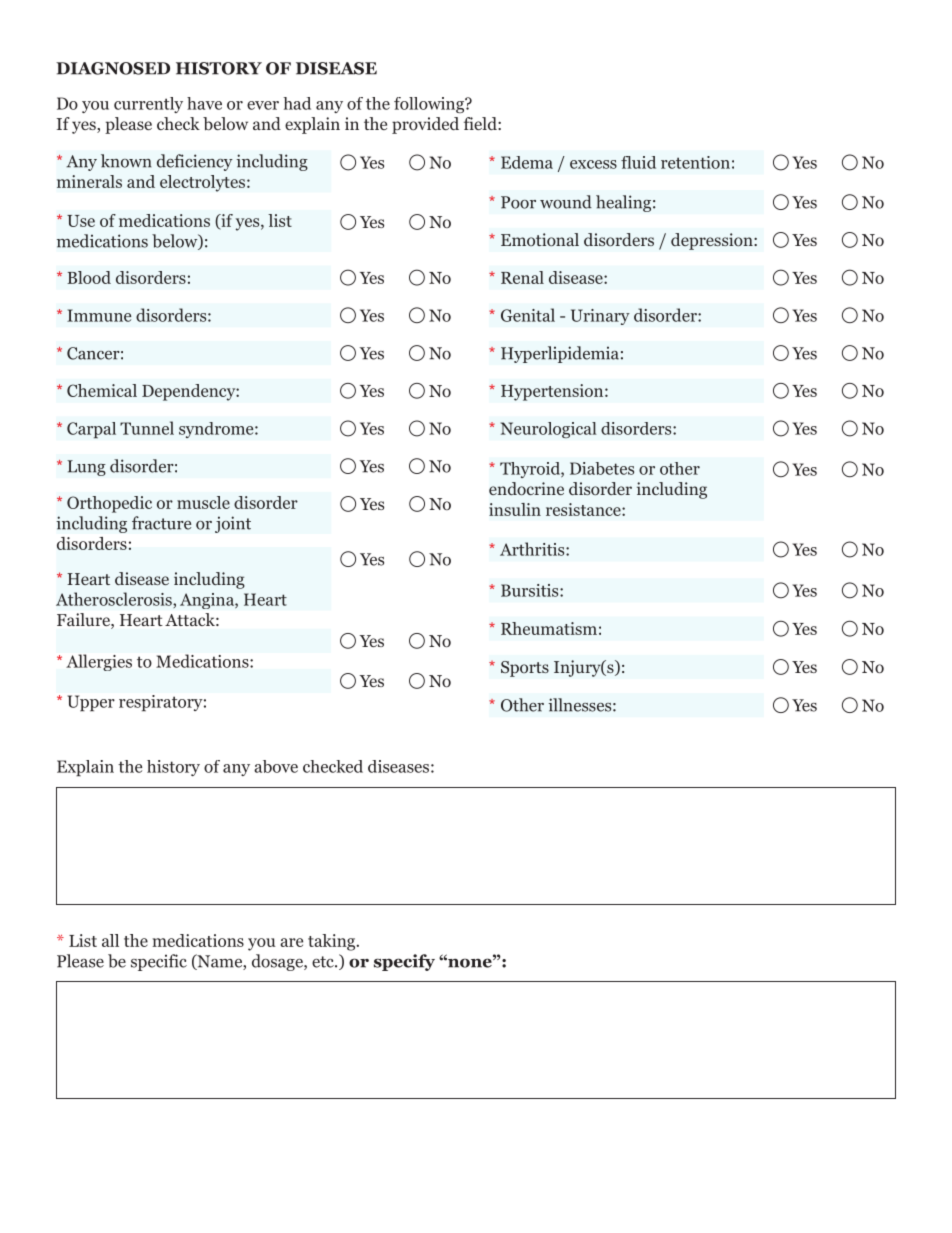 This page has width=952, height=1233. Describe the element at coordinates (161, 523) in the page. I see `fracture` at that location.
